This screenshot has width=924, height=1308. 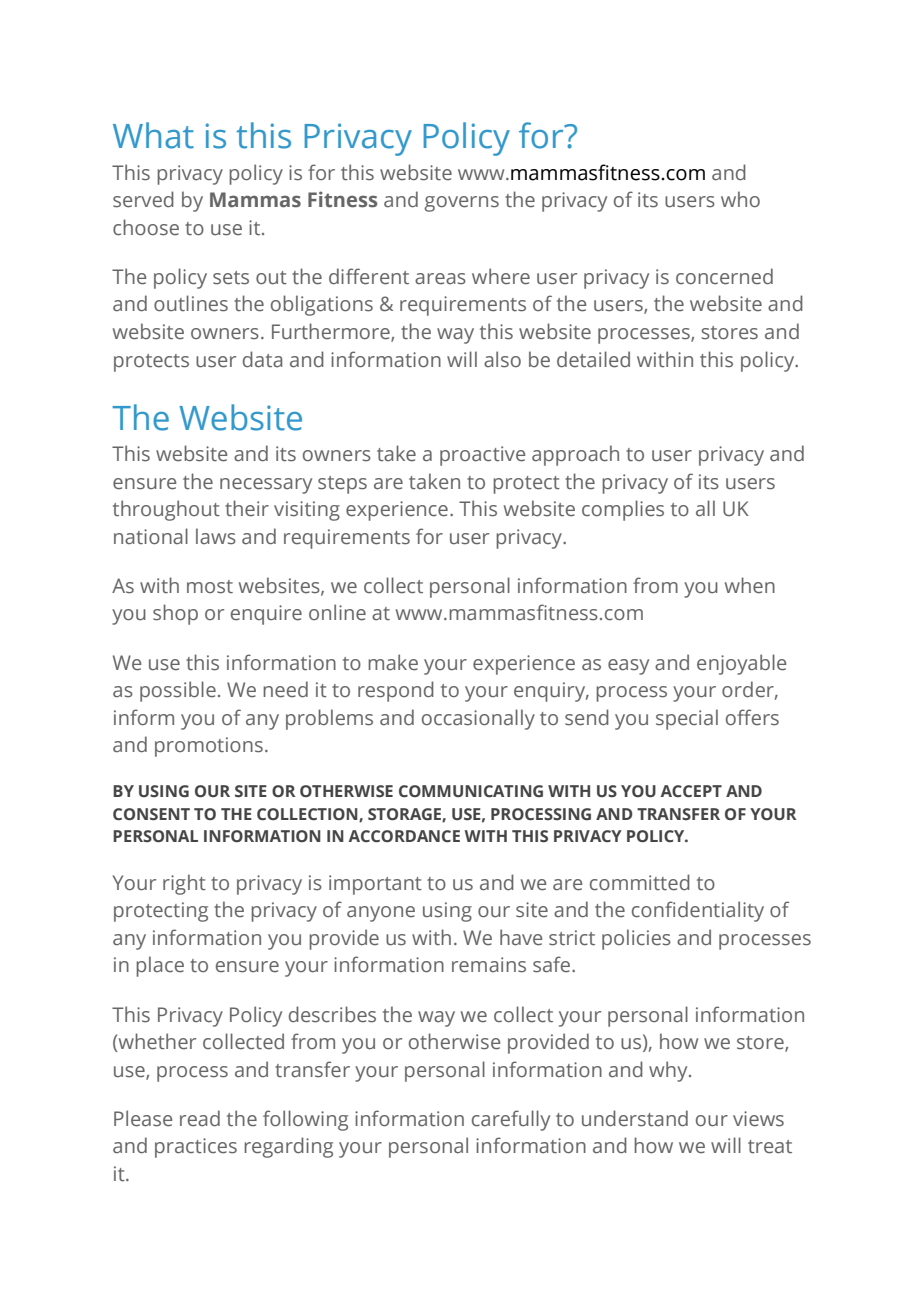 What do you see at coordinates (740, 199) in the screenshot?
I see `who` at bounding box center [740, 199].
